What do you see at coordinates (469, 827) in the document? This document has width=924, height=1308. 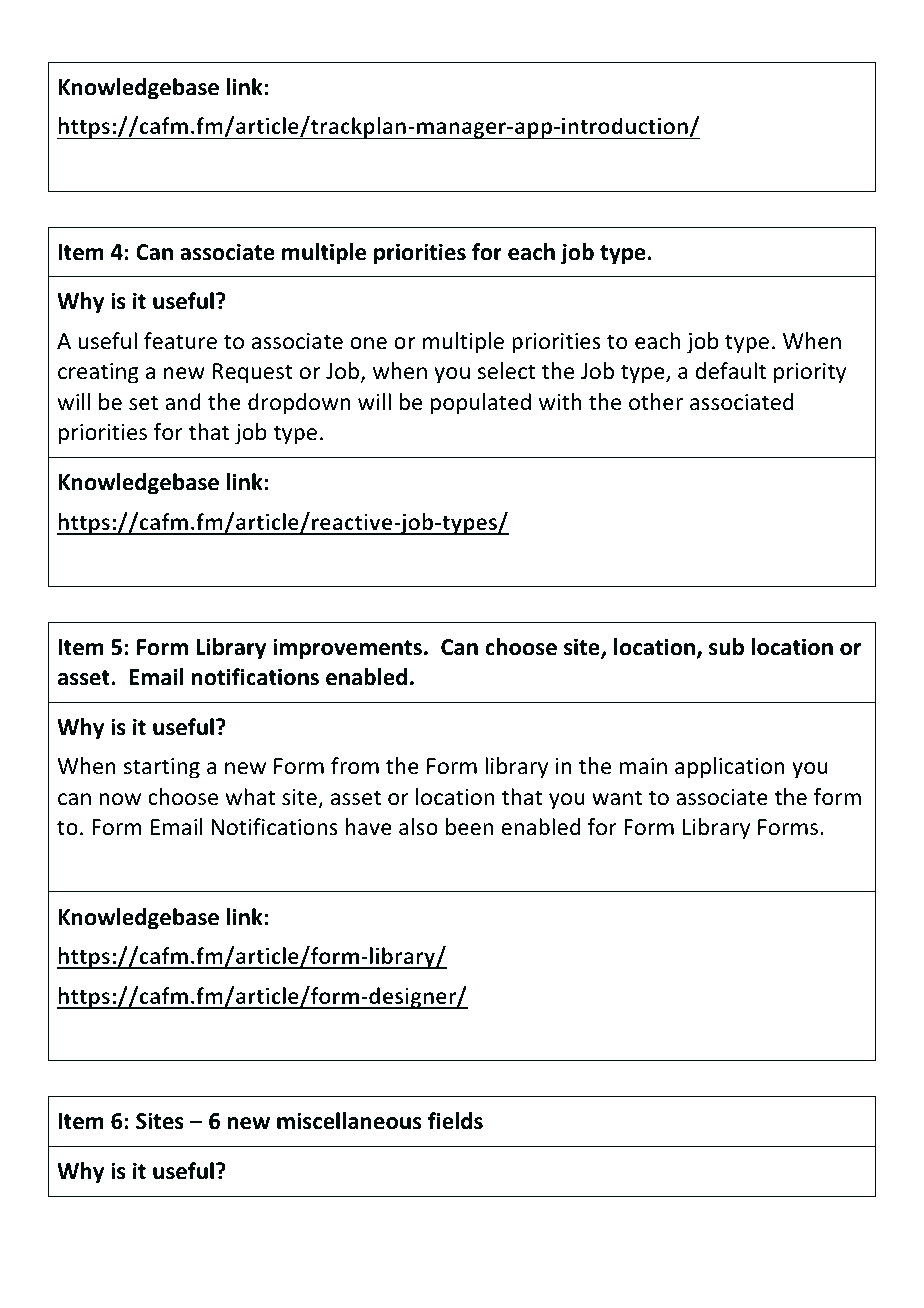 I see `been` at bounding box center [469, 827].
